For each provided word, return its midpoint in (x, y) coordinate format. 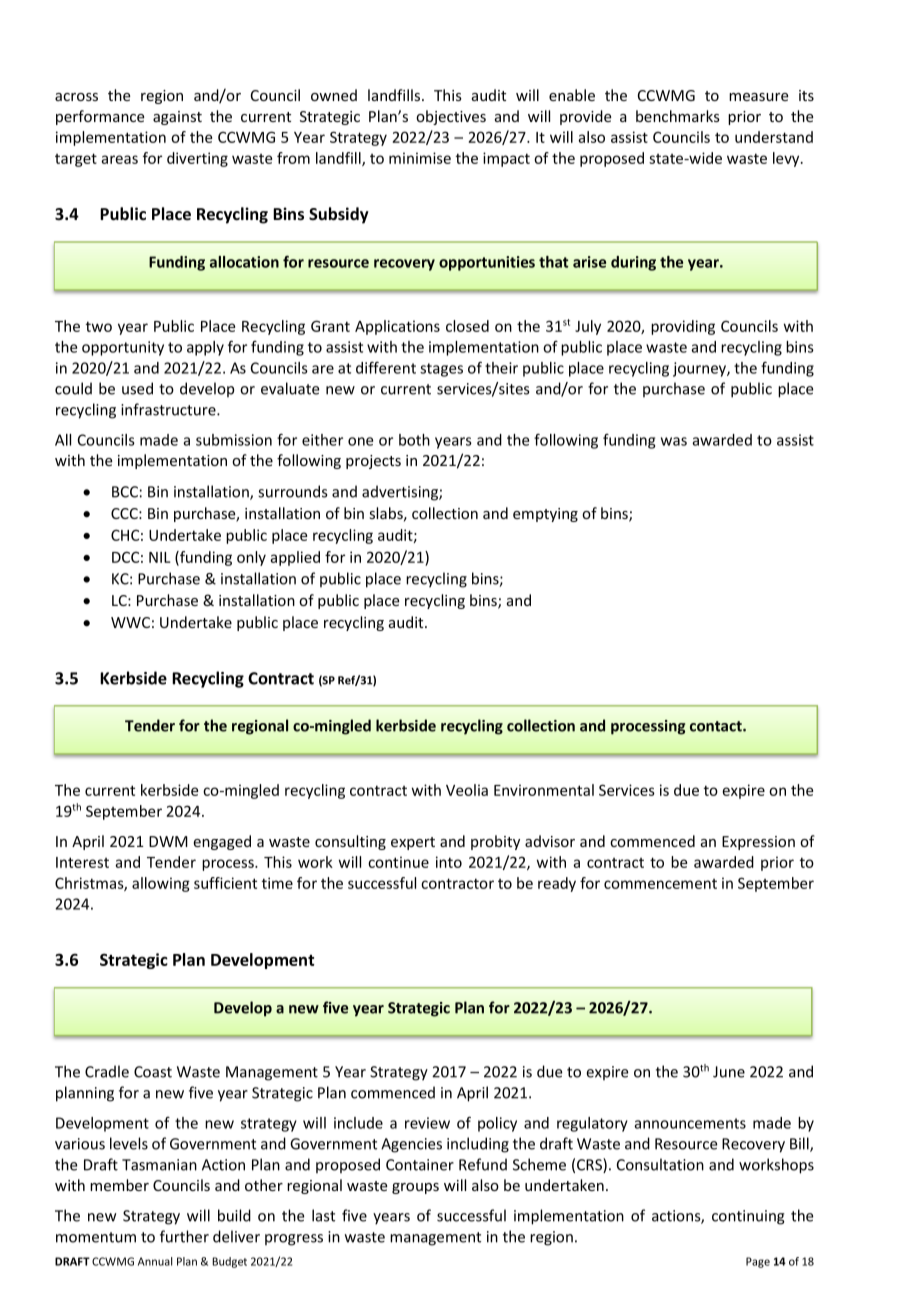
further (184, 1236)
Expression (758, 843)
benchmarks (678, 116)
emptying (545, 515)
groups (415, 1188)
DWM (168, 841)
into (449, 862)
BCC (125, 492)
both (414, 440)
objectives (451, 117)
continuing (748, 1217)
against (177, 118)
